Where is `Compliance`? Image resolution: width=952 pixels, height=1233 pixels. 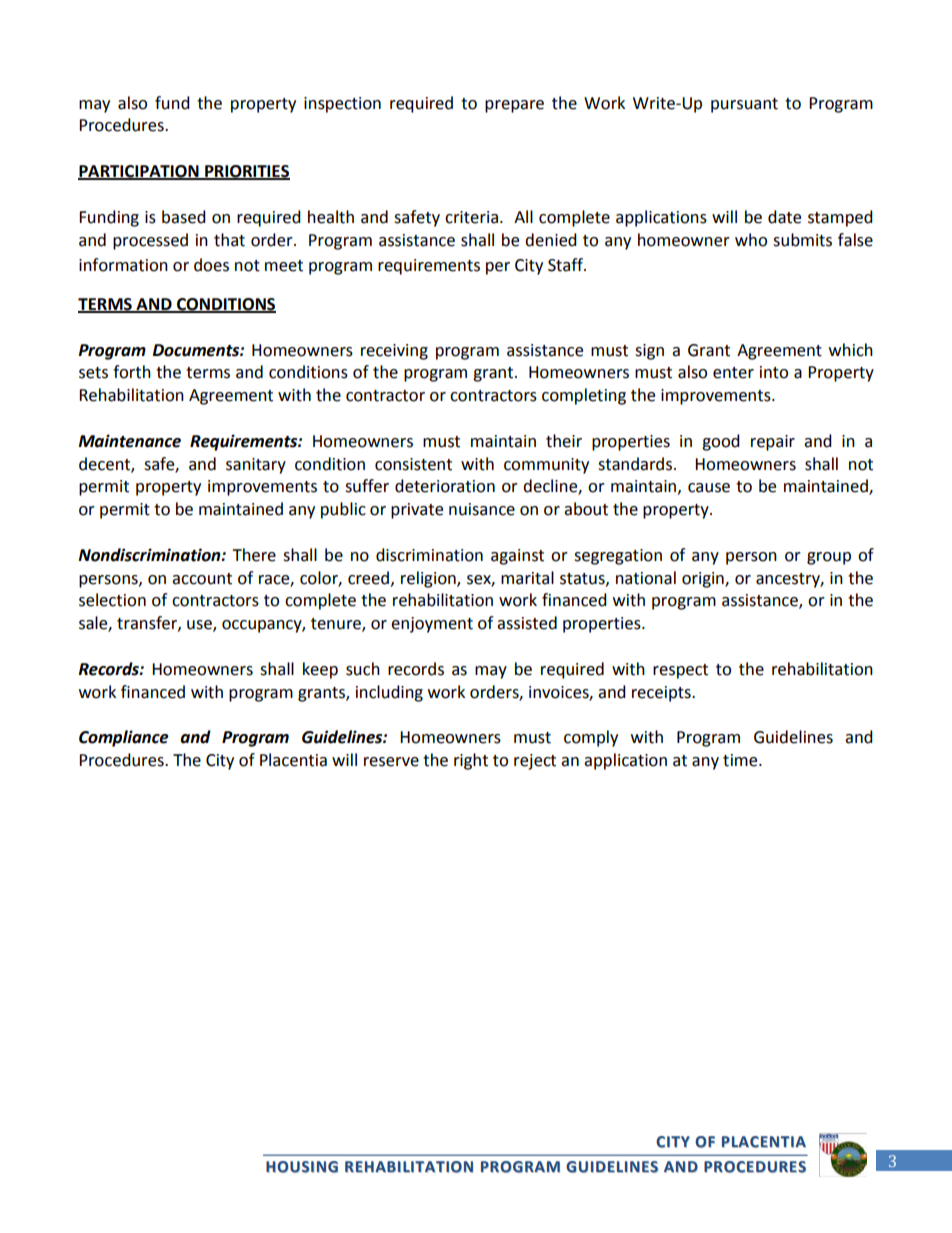 Compliance is located at coordinates (124, 738).
